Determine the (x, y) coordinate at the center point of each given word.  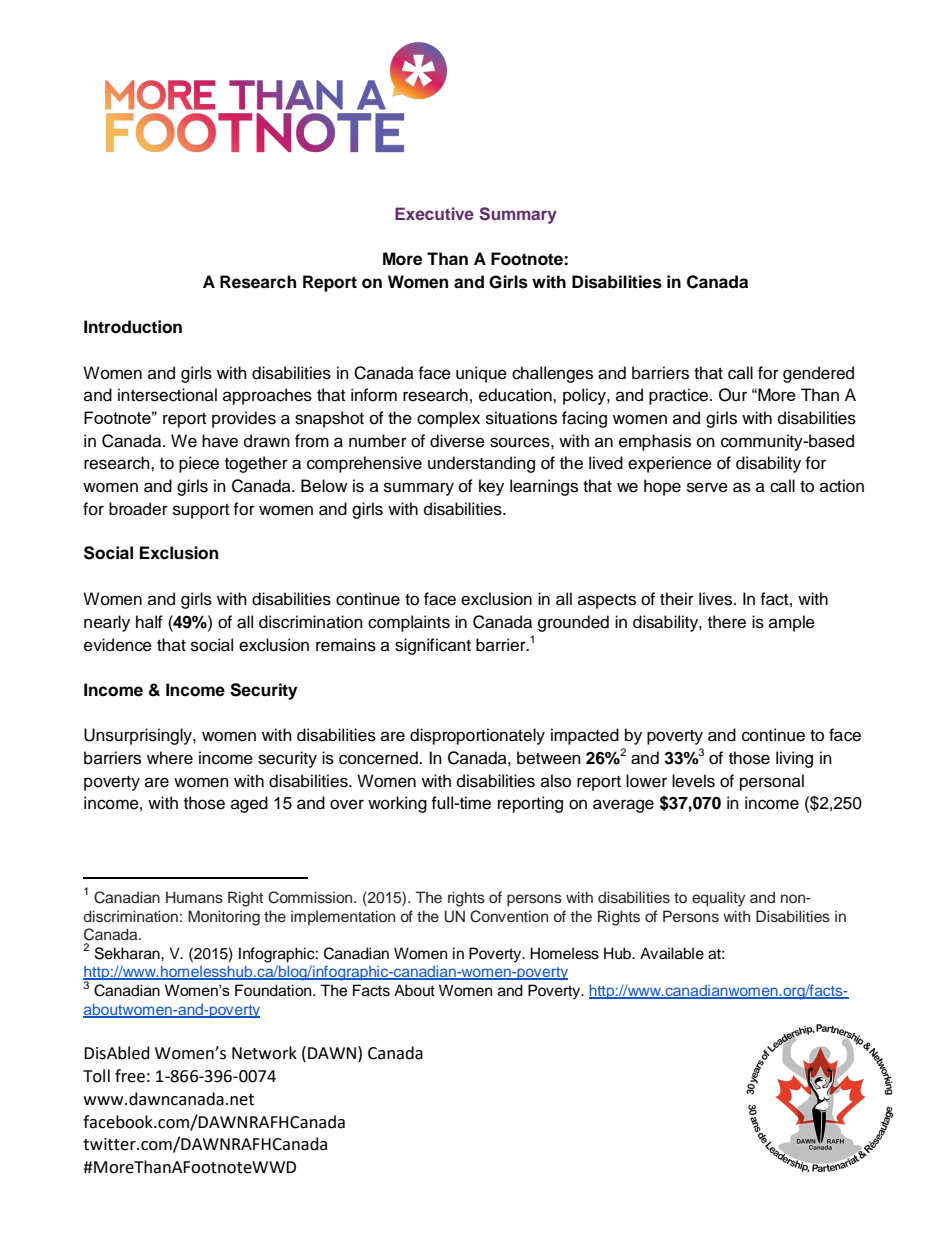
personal (772, 782)
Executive (434, 213)
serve (707, 487)
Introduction (133, 327)
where (170, 758)
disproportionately (477, 736)
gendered (818, 374)
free (130, 1076)
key (491, 487)
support (201, 511)
